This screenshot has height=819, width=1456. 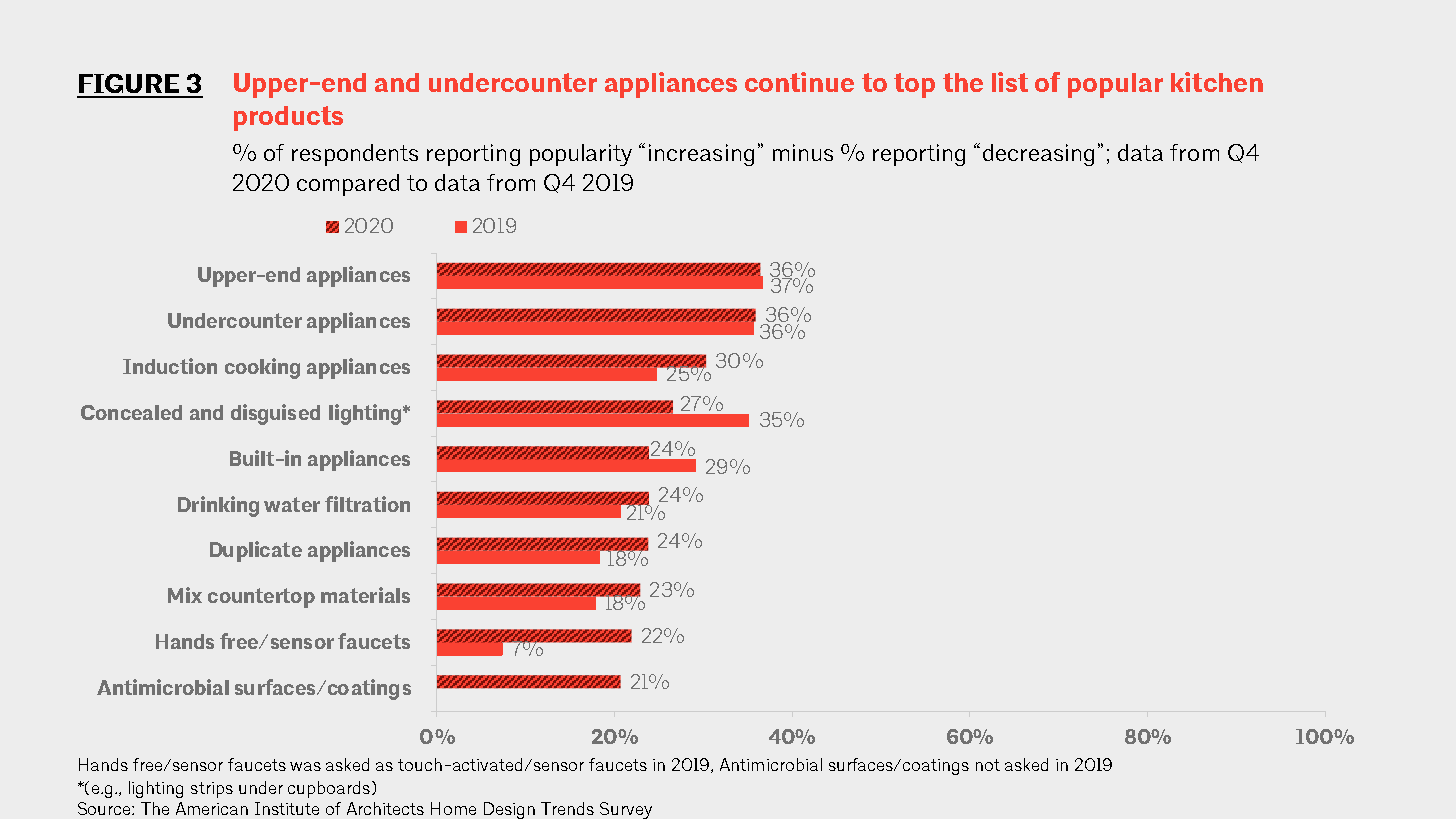 What do you see at coordinates (212, 790) in the screenshot?
I see `strips` at bounding box center [212, 790].
